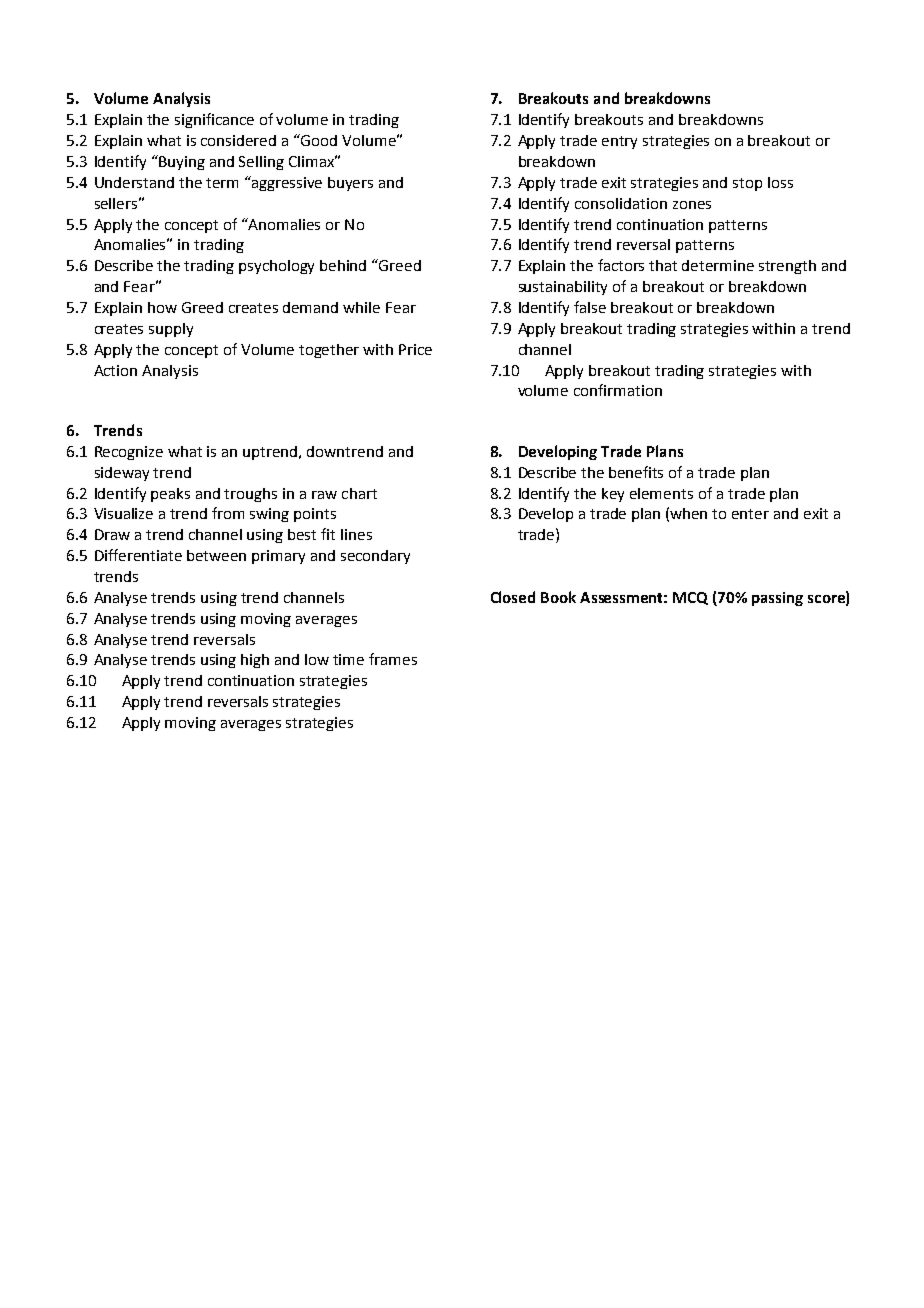 Image resolution: width=924 pixels, height=1308 pixels. What do you see at coordinates (359, 493) in the screenshot?
I see `chart` at bounding box center [359, 493].
